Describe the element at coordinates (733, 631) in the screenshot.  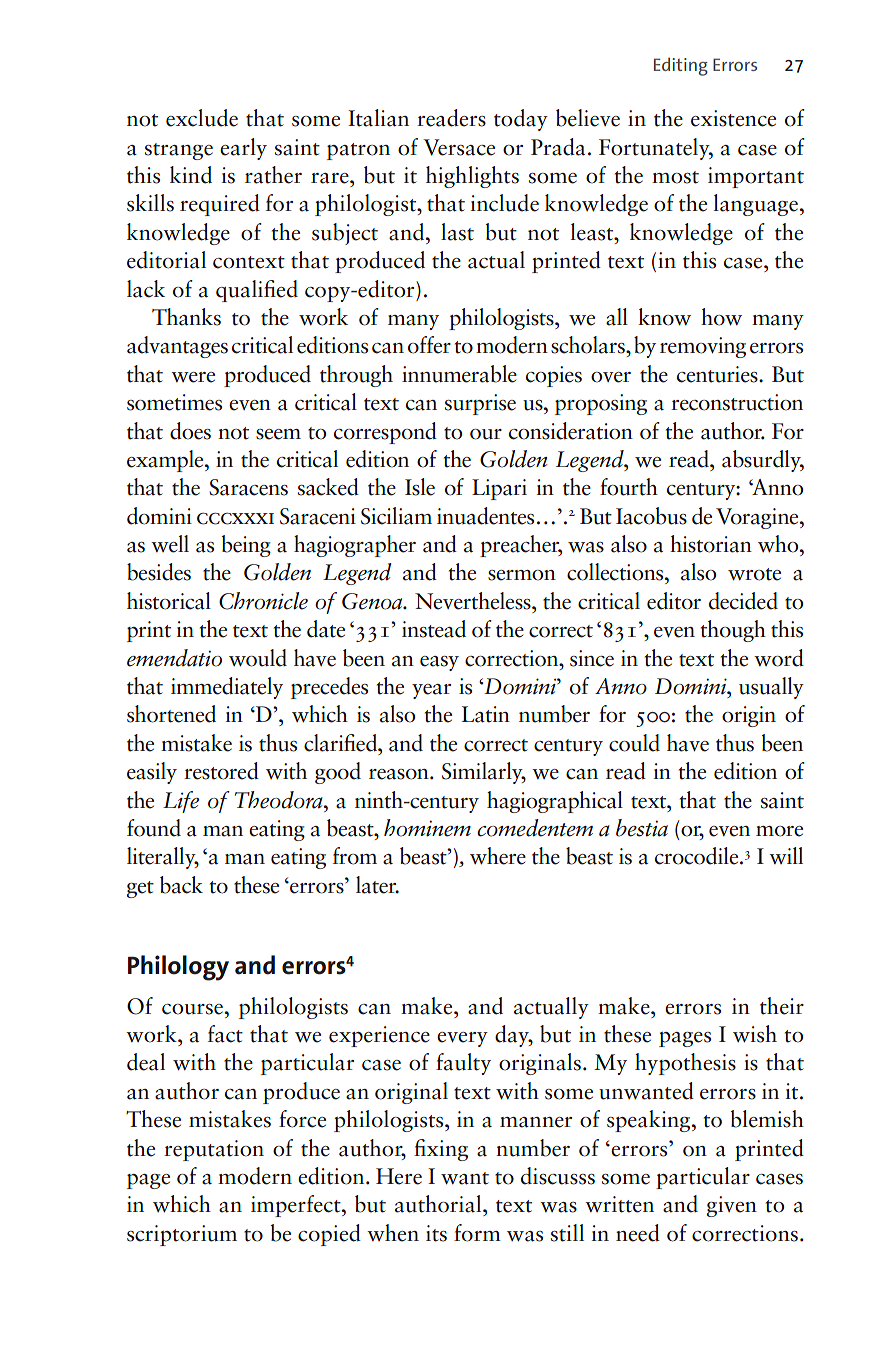
I see `though` at that location.
